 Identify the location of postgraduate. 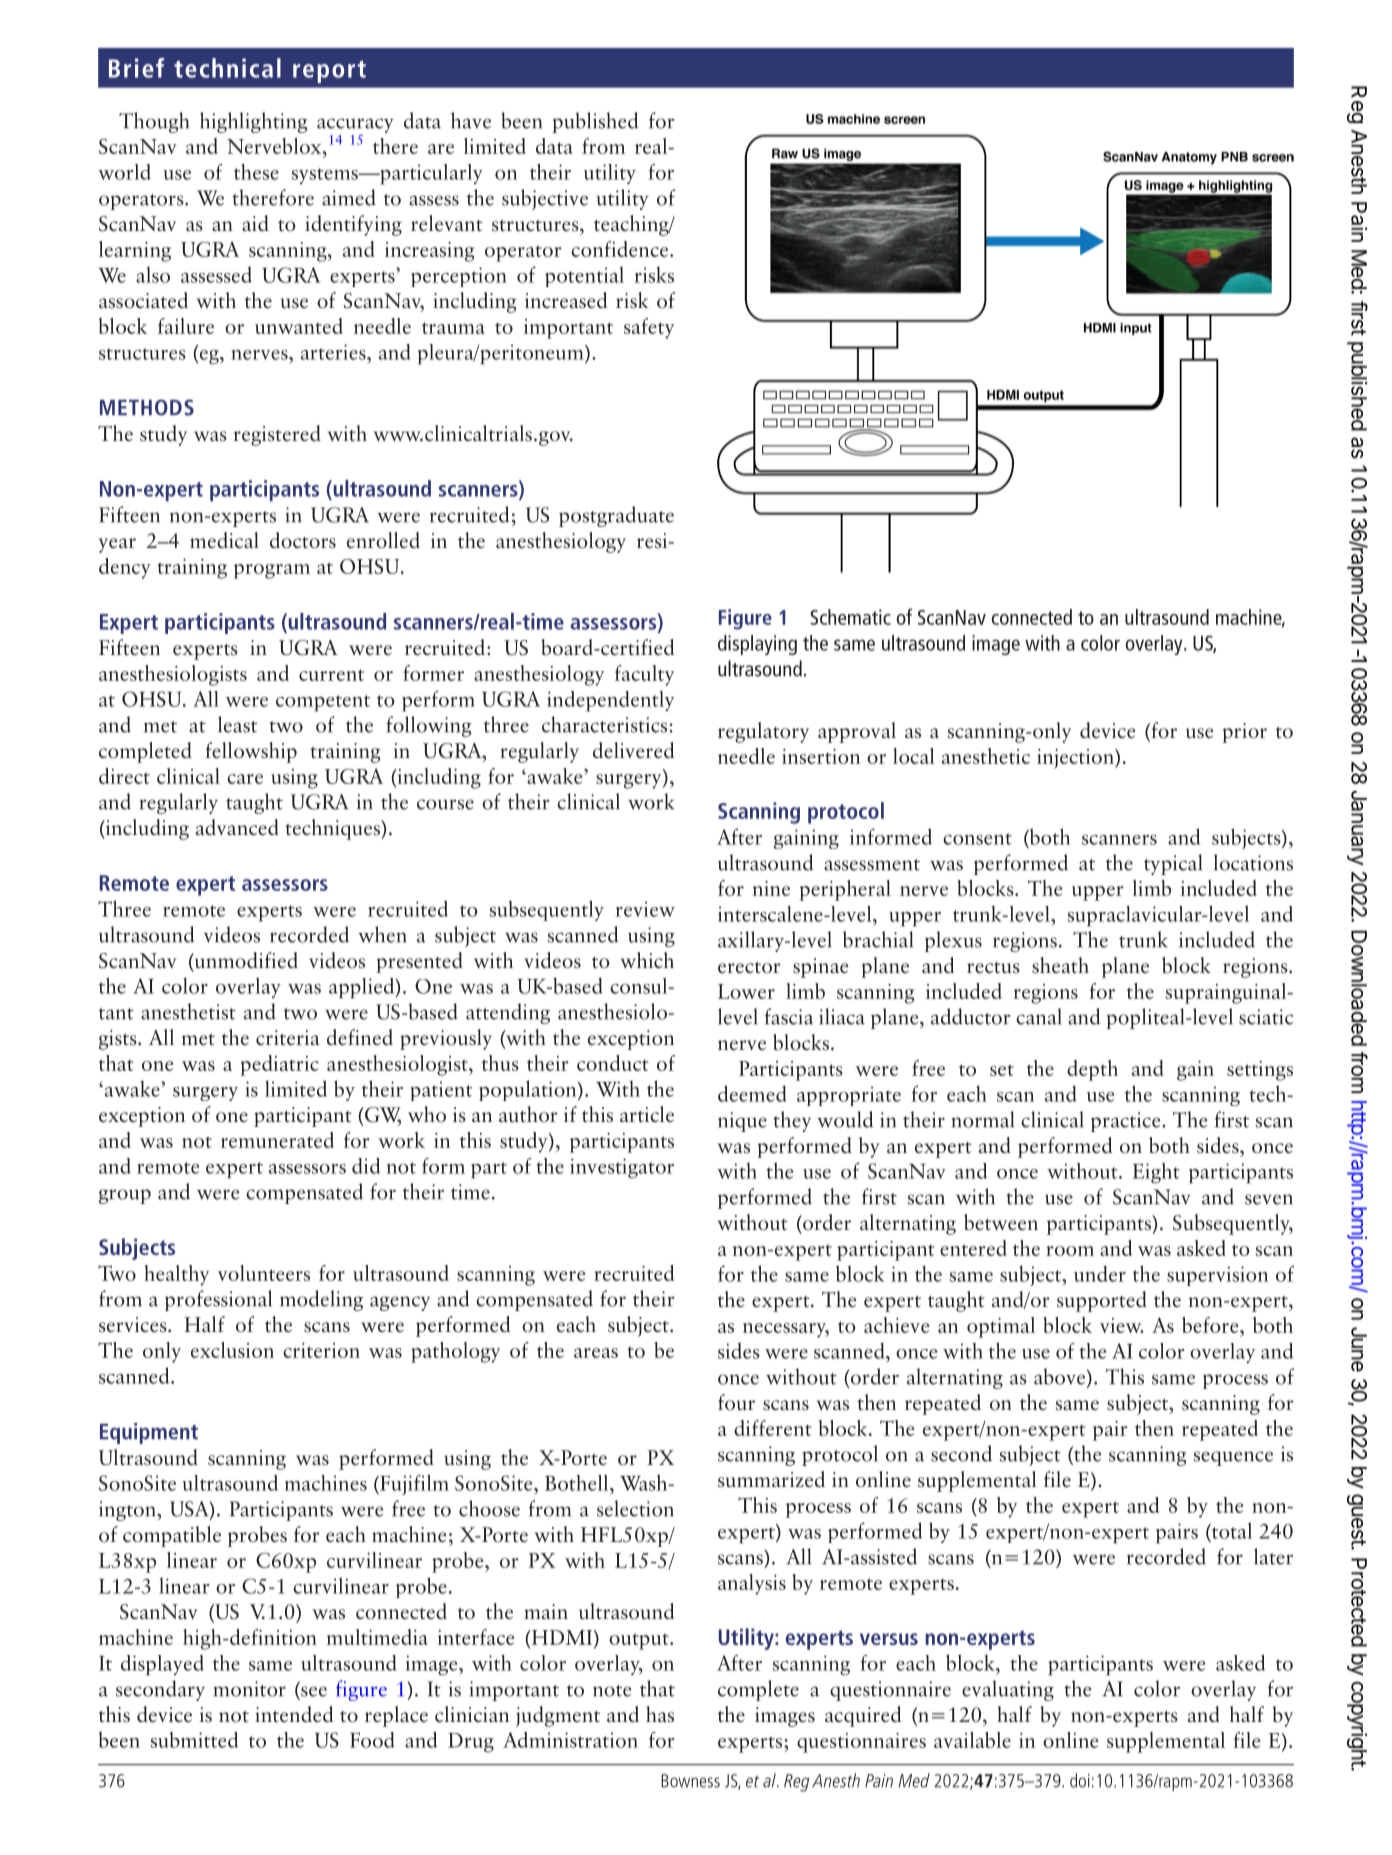
(616, 516).
